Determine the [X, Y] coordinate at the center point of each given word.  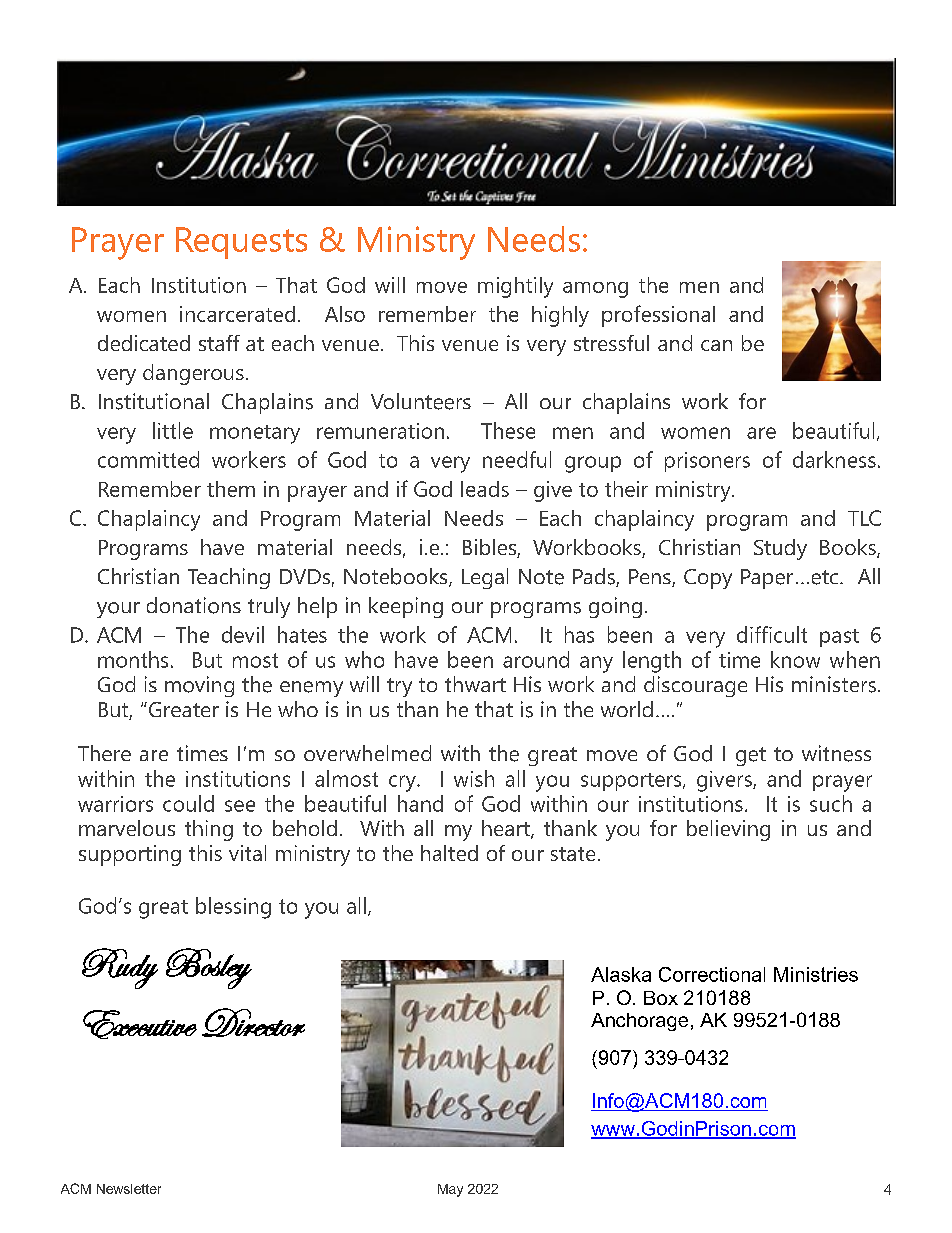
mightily [515, 287]
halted [449, 853]
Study [780, 549]
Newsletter [129, 1189]
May [450, 1190]
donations [194, 605]
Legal [485, 578]
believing [728, 830]
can [716, 345]
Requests [241, 243]
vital [247, 853]
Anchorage [639, 1022]
